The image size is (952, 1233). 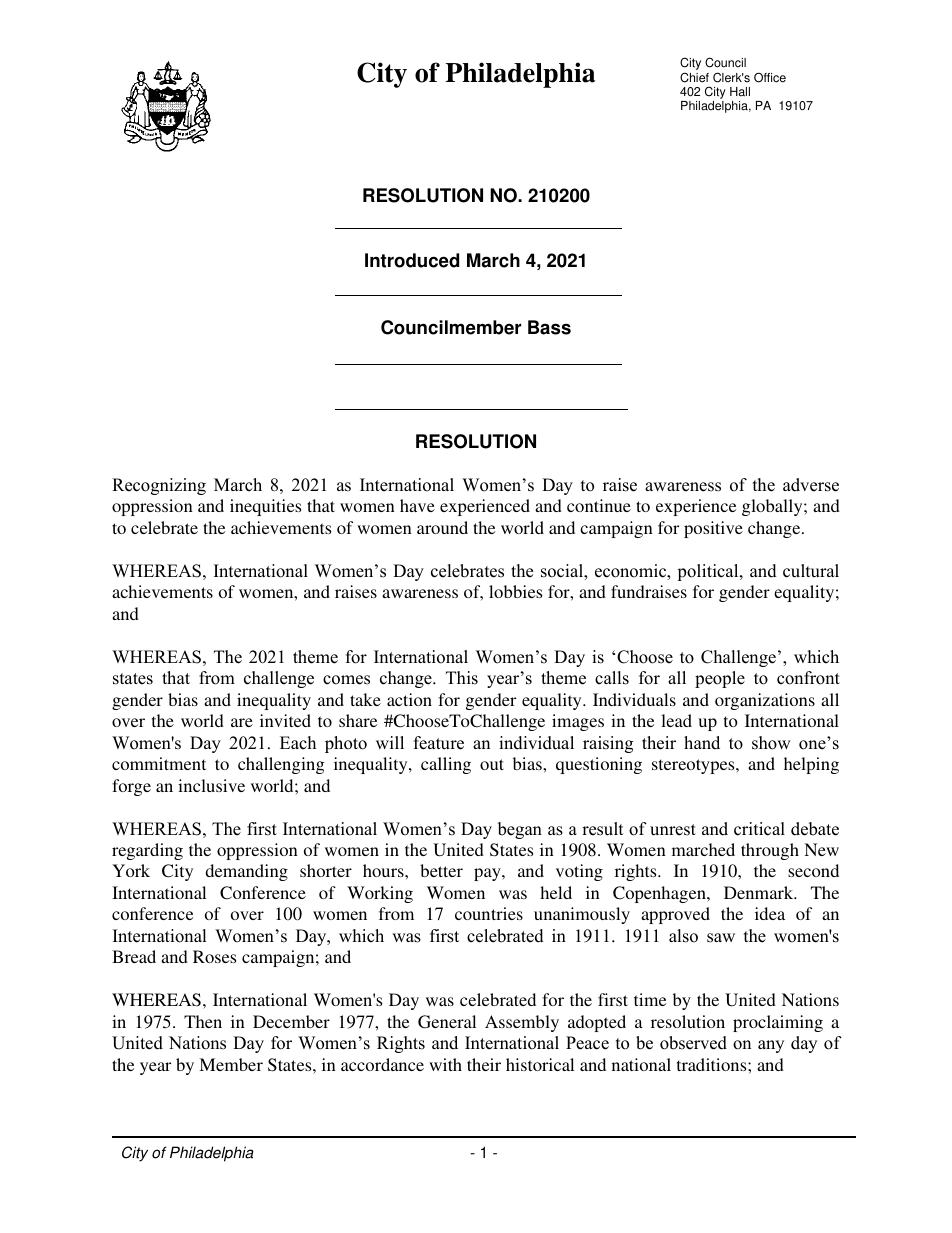 I want to click on invited, so click(x=285, y=720).
